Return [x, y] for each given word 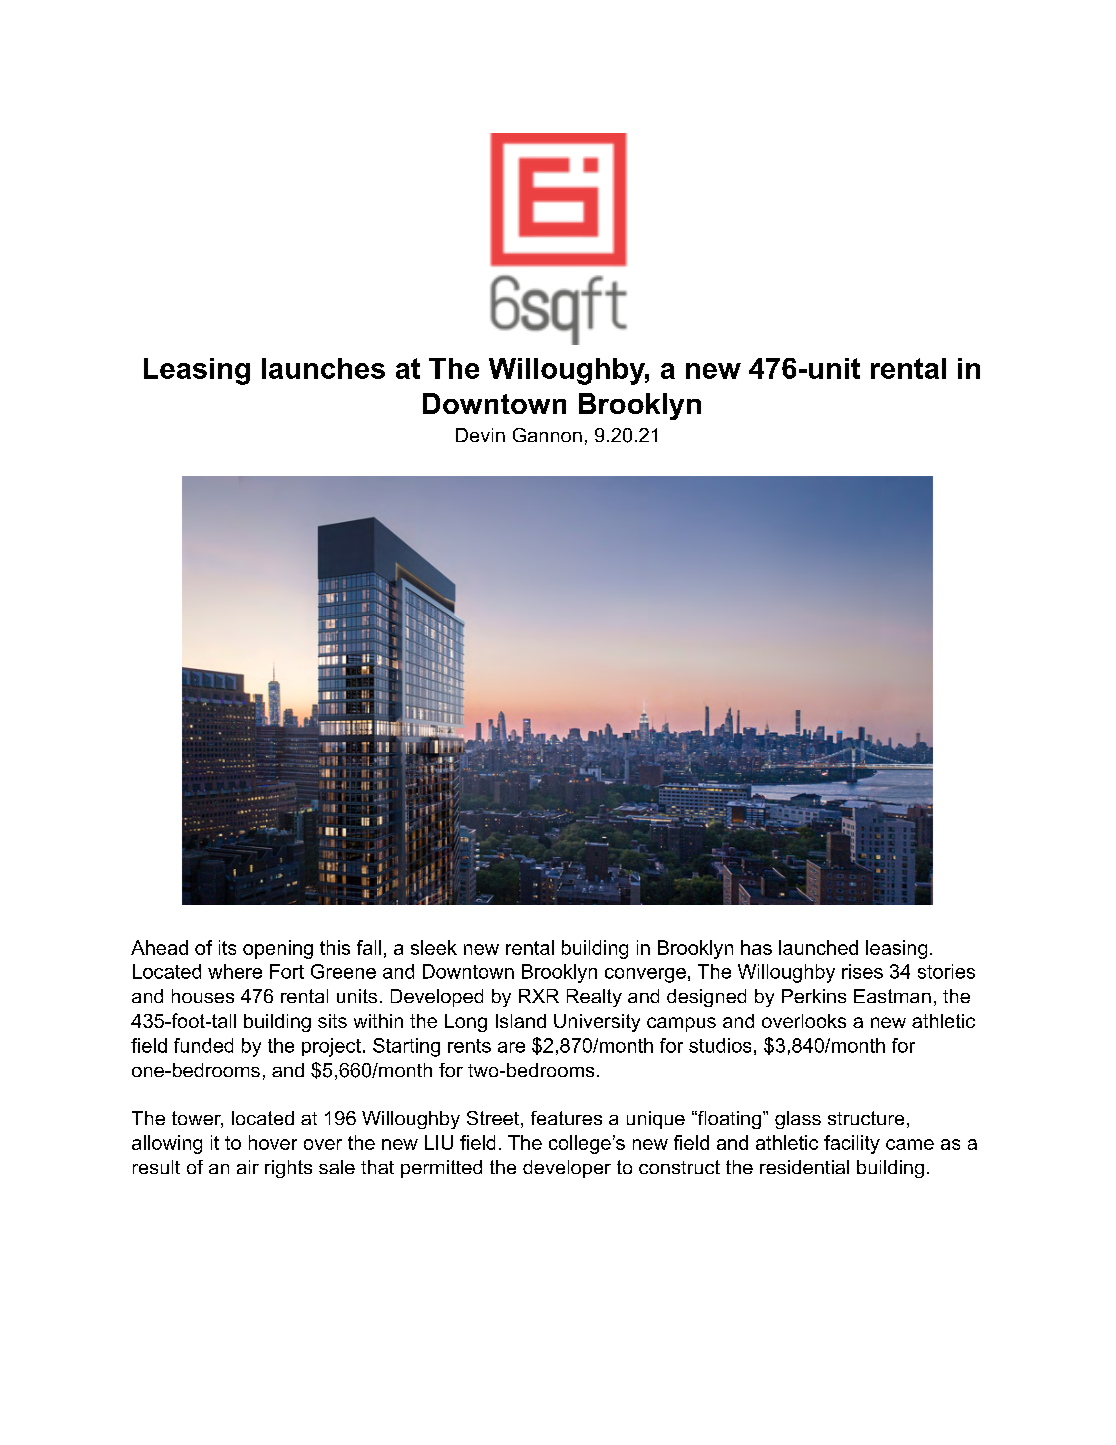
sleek [434, 947]
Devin [480, 435]
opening [278, 949]
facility [852, 1144]
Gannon [547, 435]
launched [818, 947]
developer [567, 1169]
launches [323, 368]
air [248, 1167]
